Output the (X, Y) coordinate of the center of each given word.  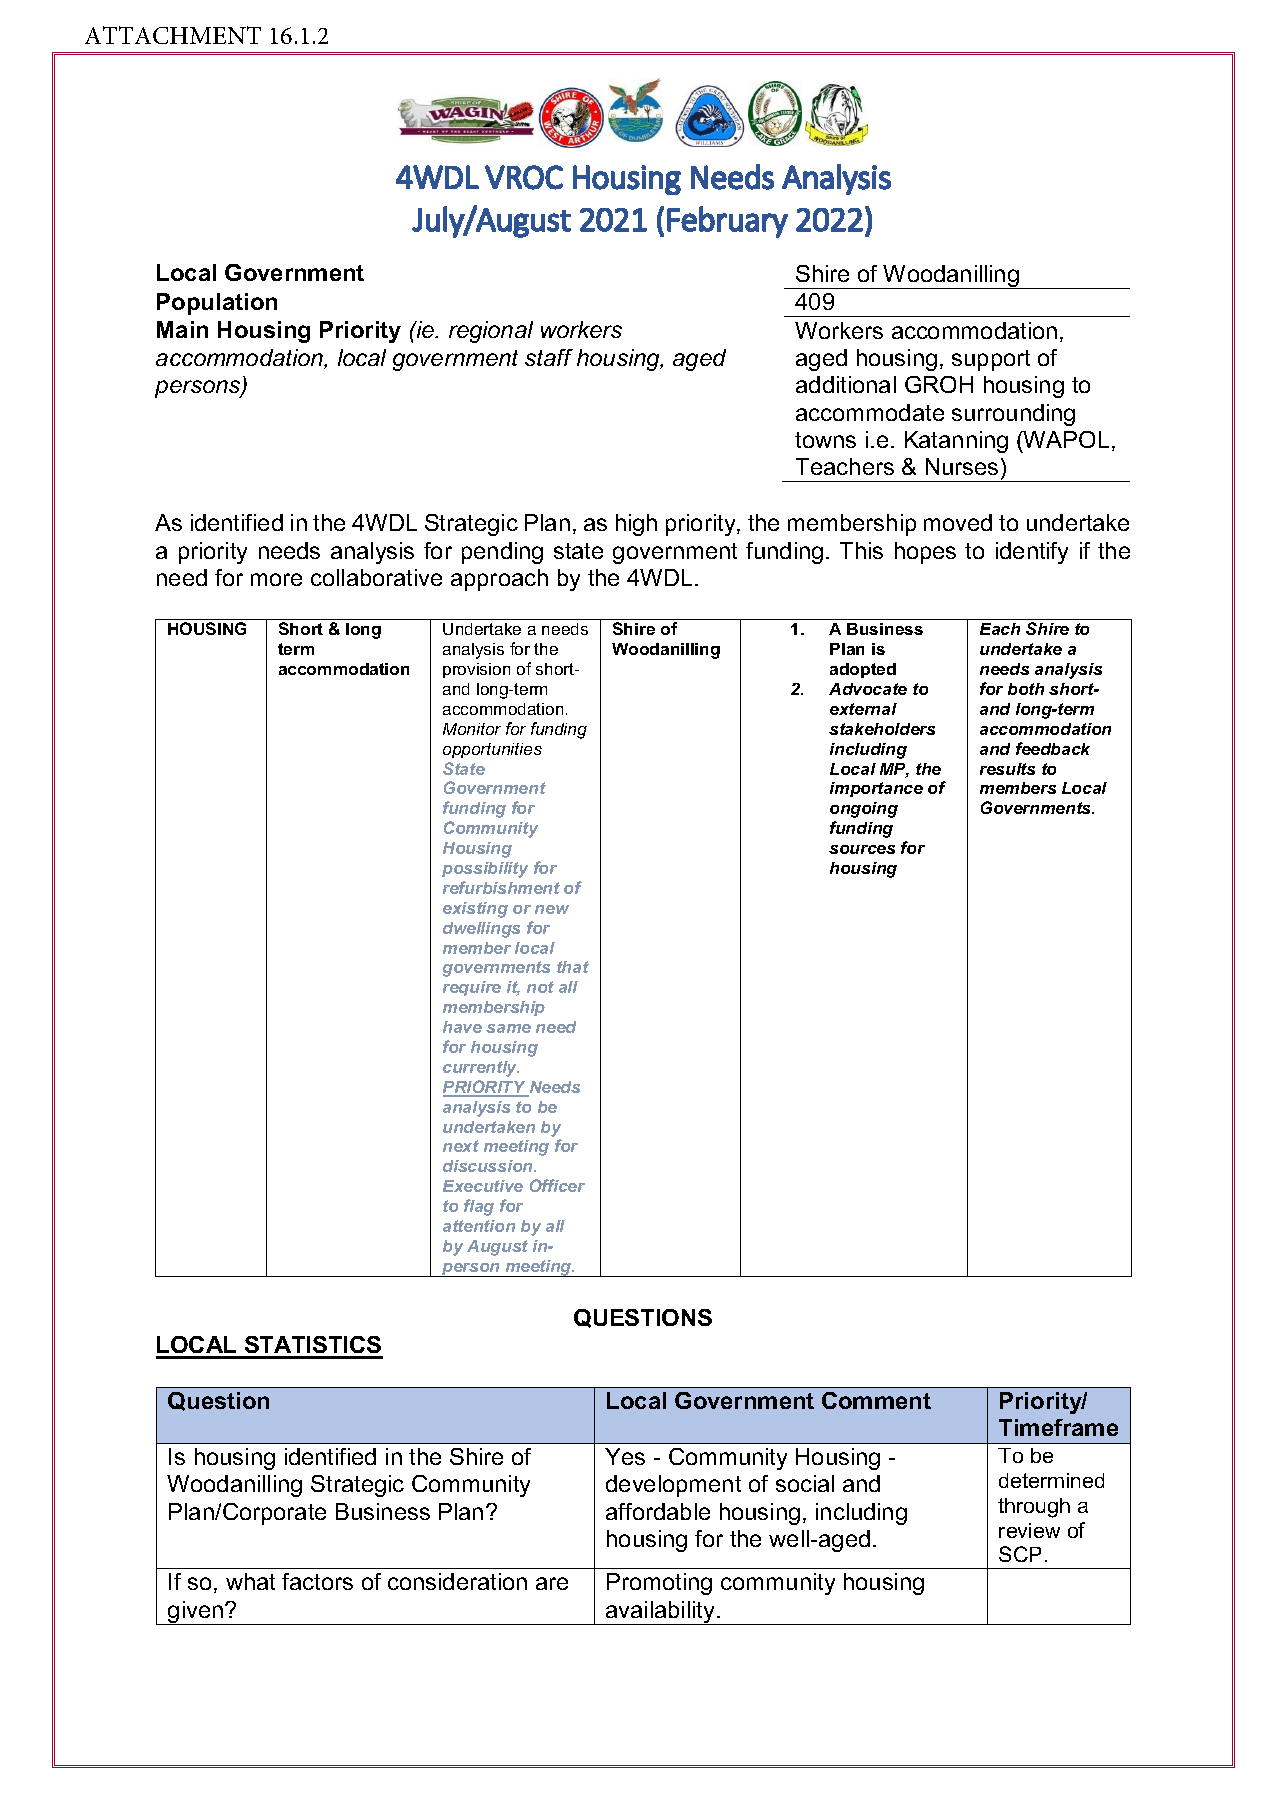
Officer (557, 1185)
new (552, 909)
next (461, 1146)
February (727, 222)
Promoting (659, 1584)
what (250, 1581)
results (1007, 769)
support (991, 360)
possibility (485, 870)
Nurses (962, 466)
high (636, 525)
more (276, 579)
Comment (876, 1400)
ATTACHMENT (173, 35)
